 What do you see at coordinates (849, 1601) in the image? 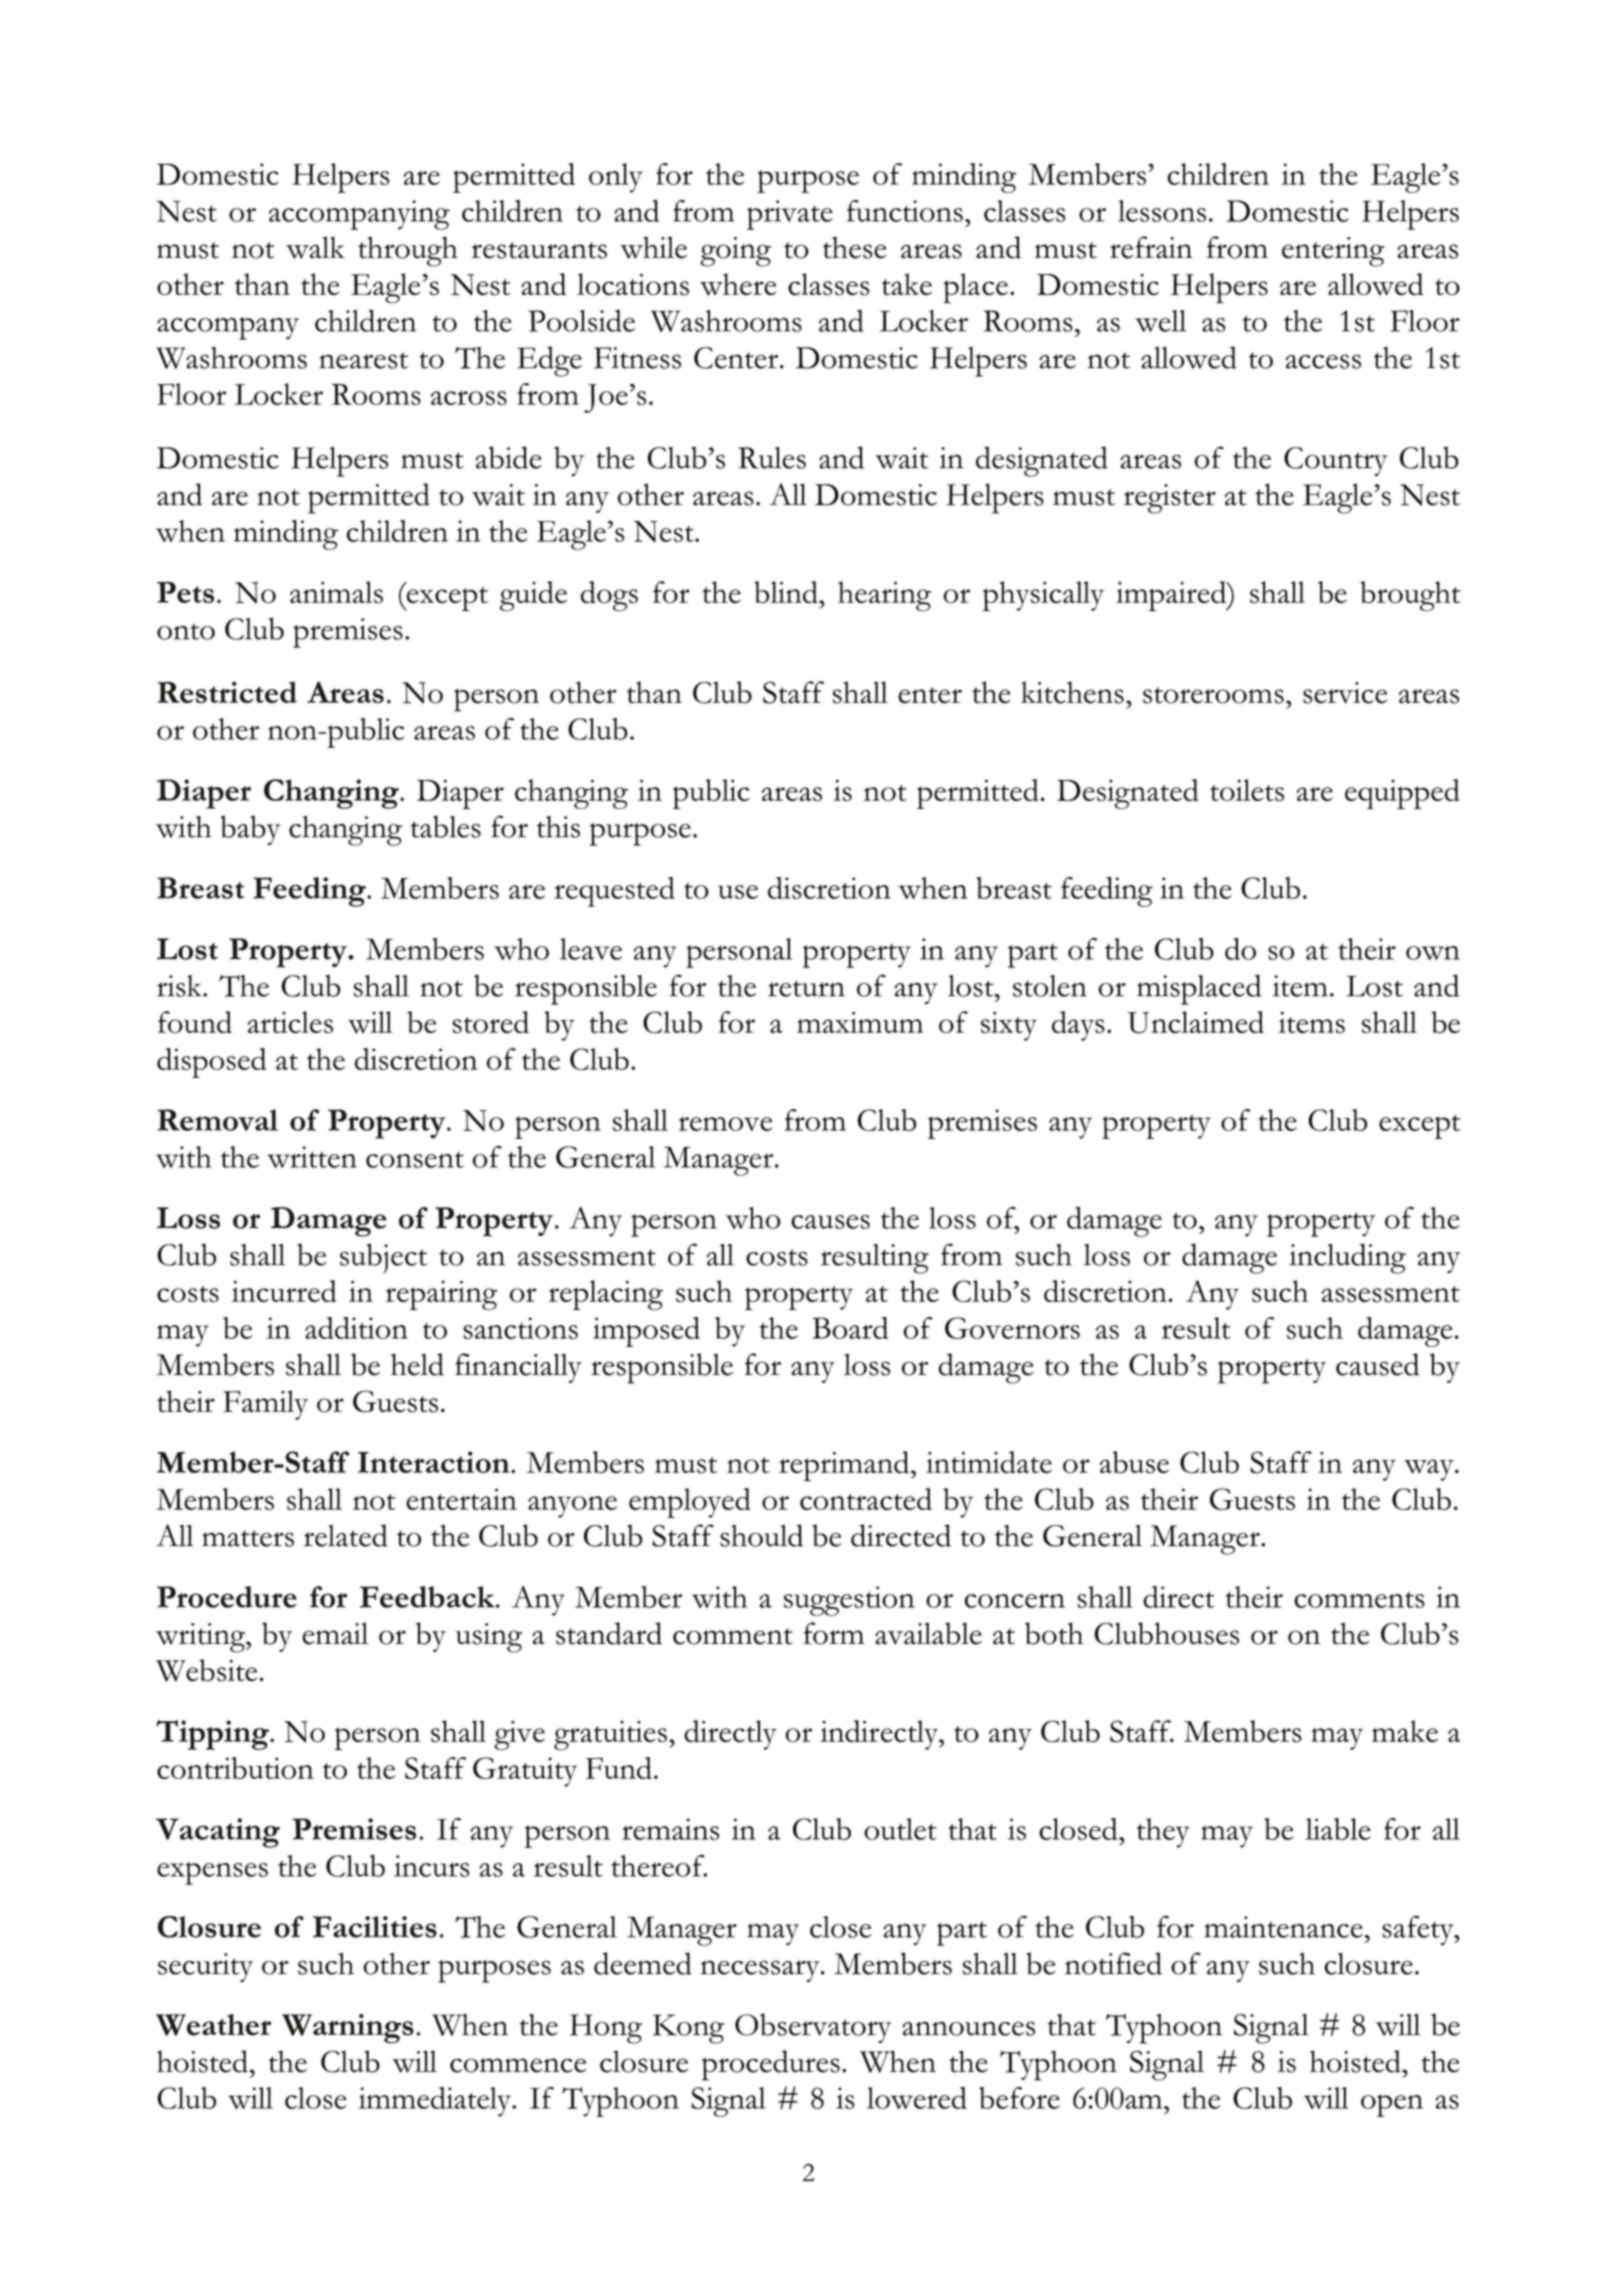
I see `suggestion` at bounding box center [849, 1601].
